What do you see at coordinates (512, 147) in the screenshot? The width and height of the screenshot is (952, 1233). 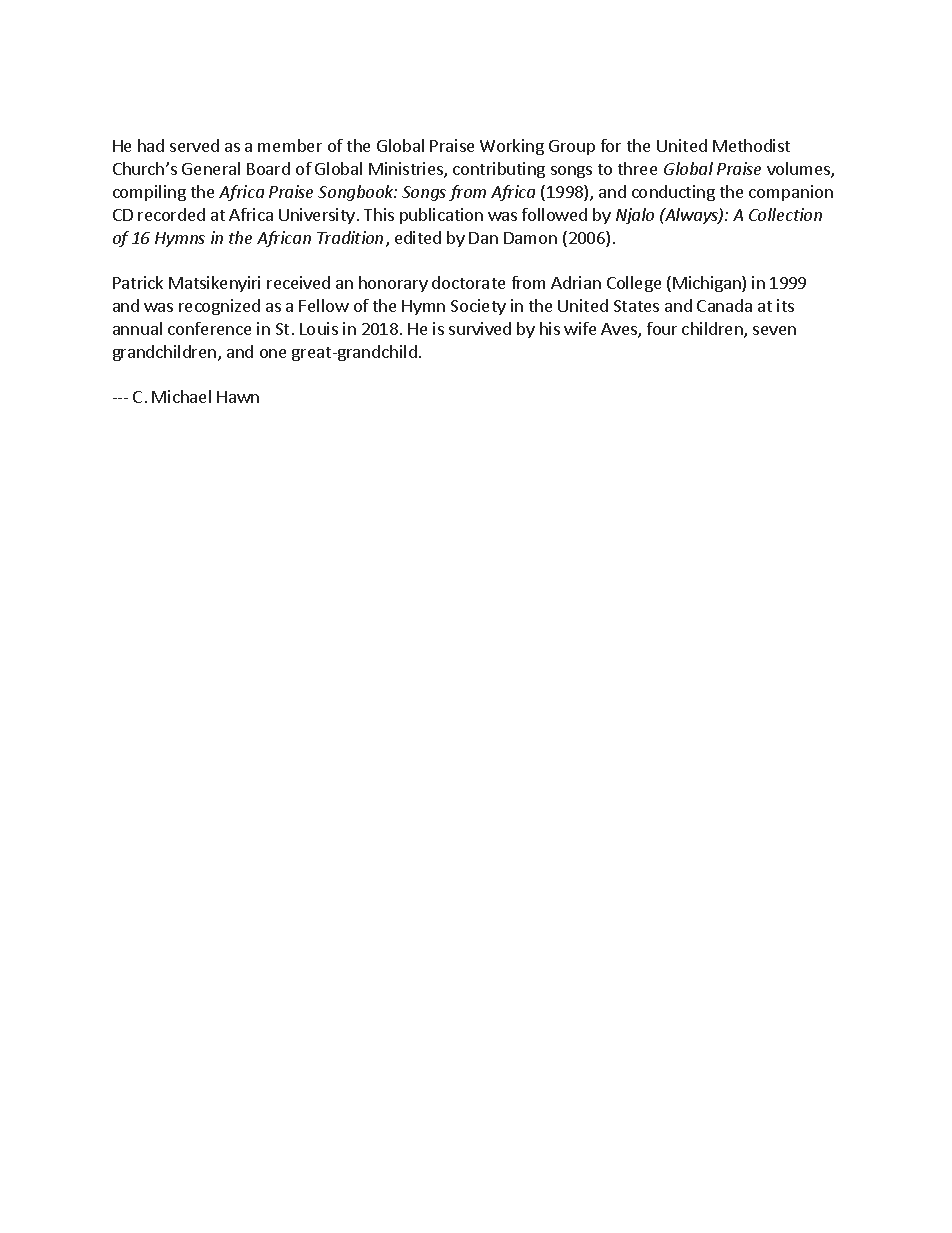 I see `Working` at bounding box center [512, 147].
